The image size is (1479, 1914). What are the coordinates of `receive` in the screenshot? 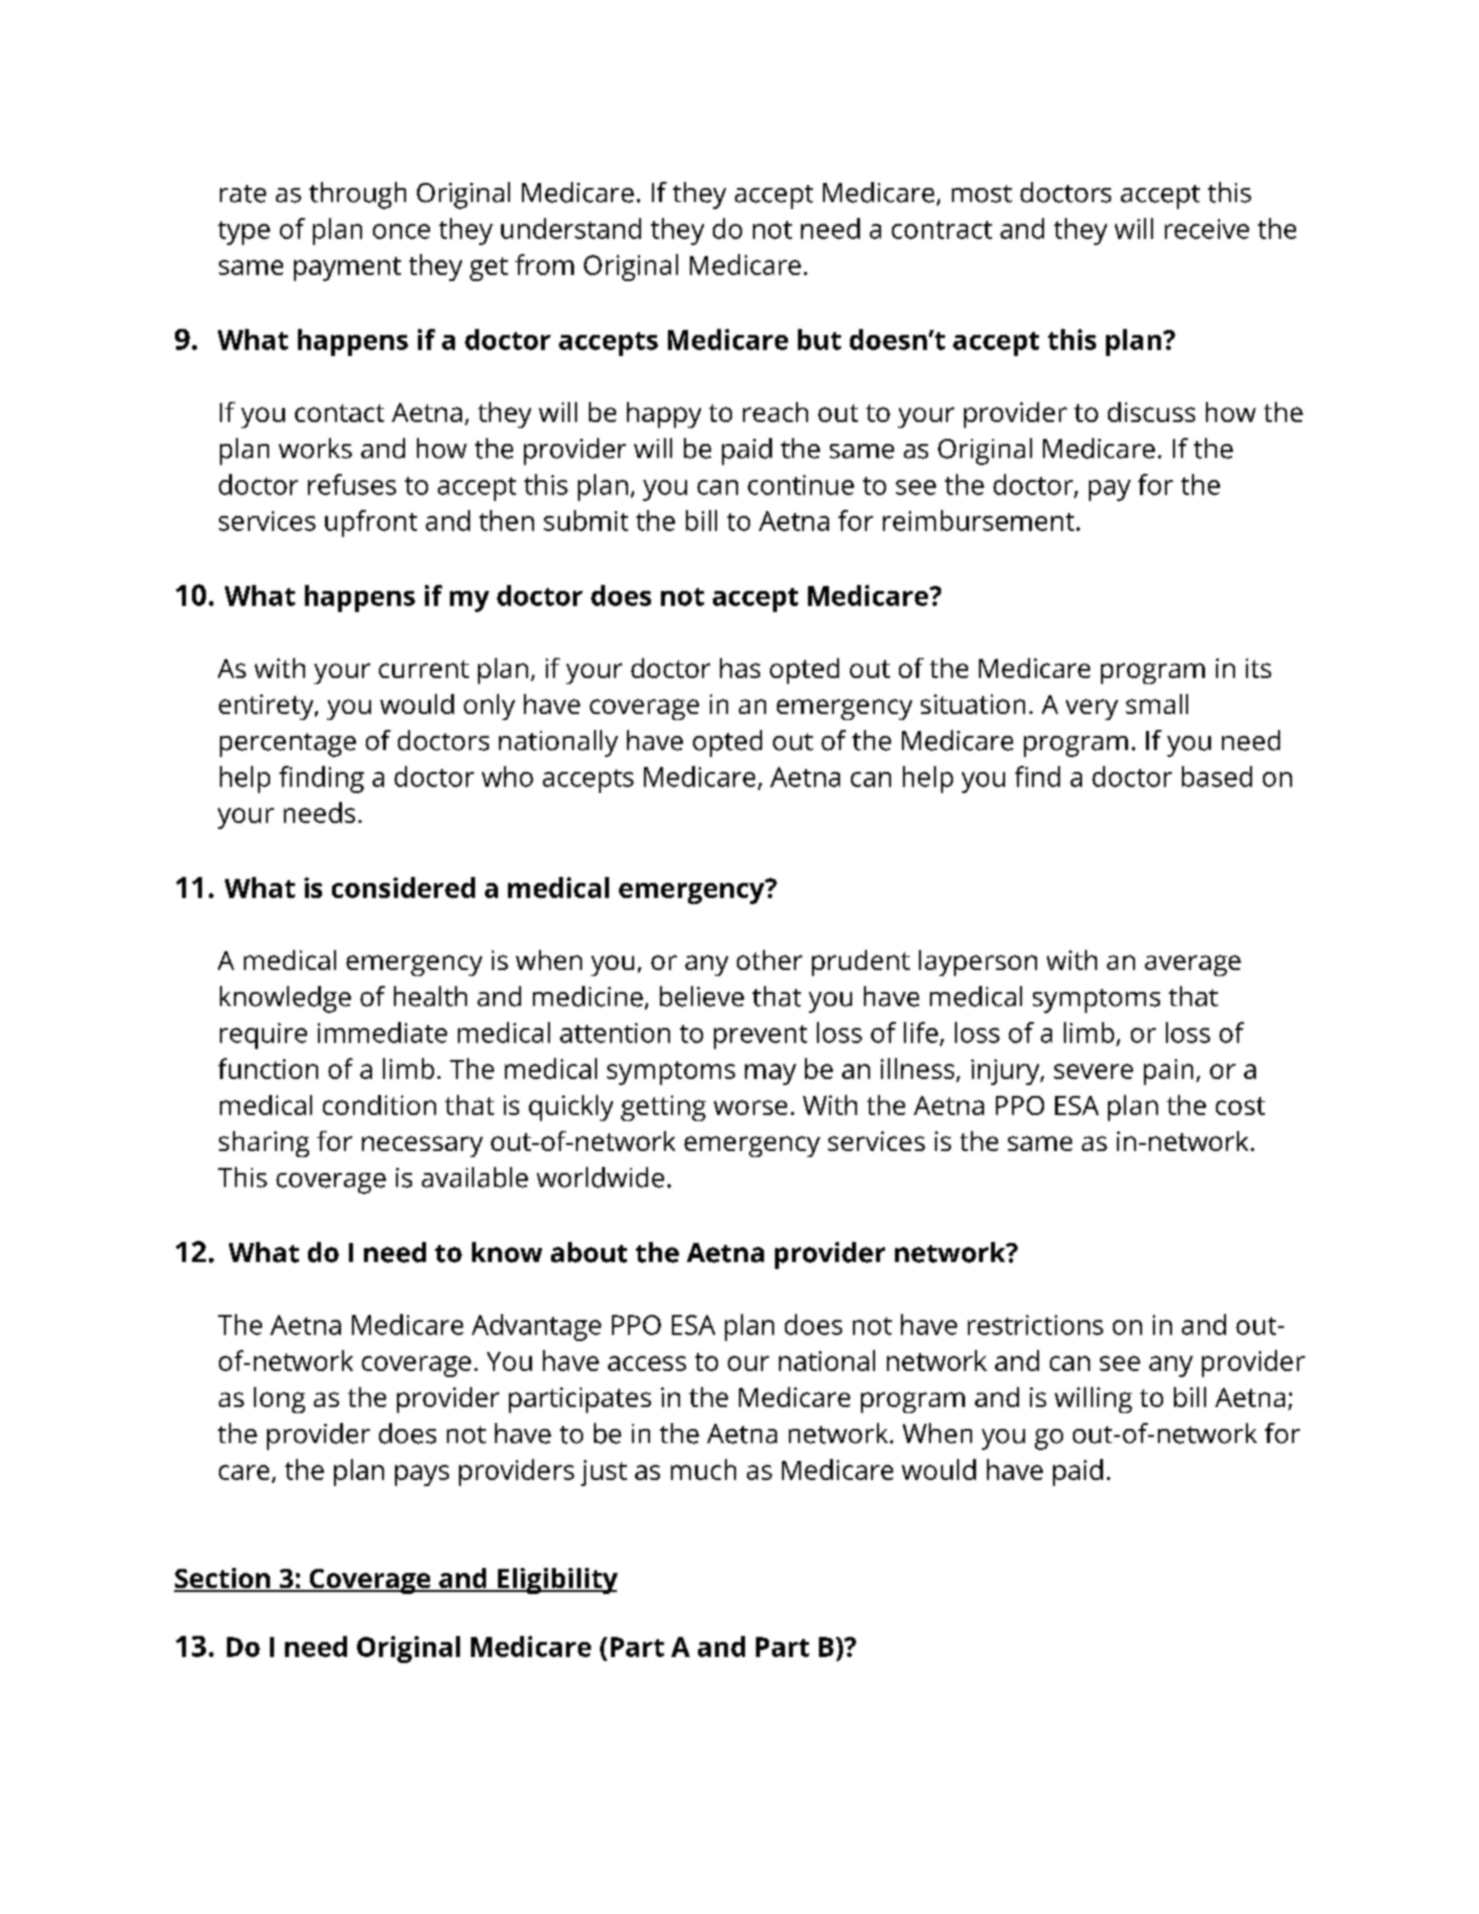 It's located at (1207, 229).
